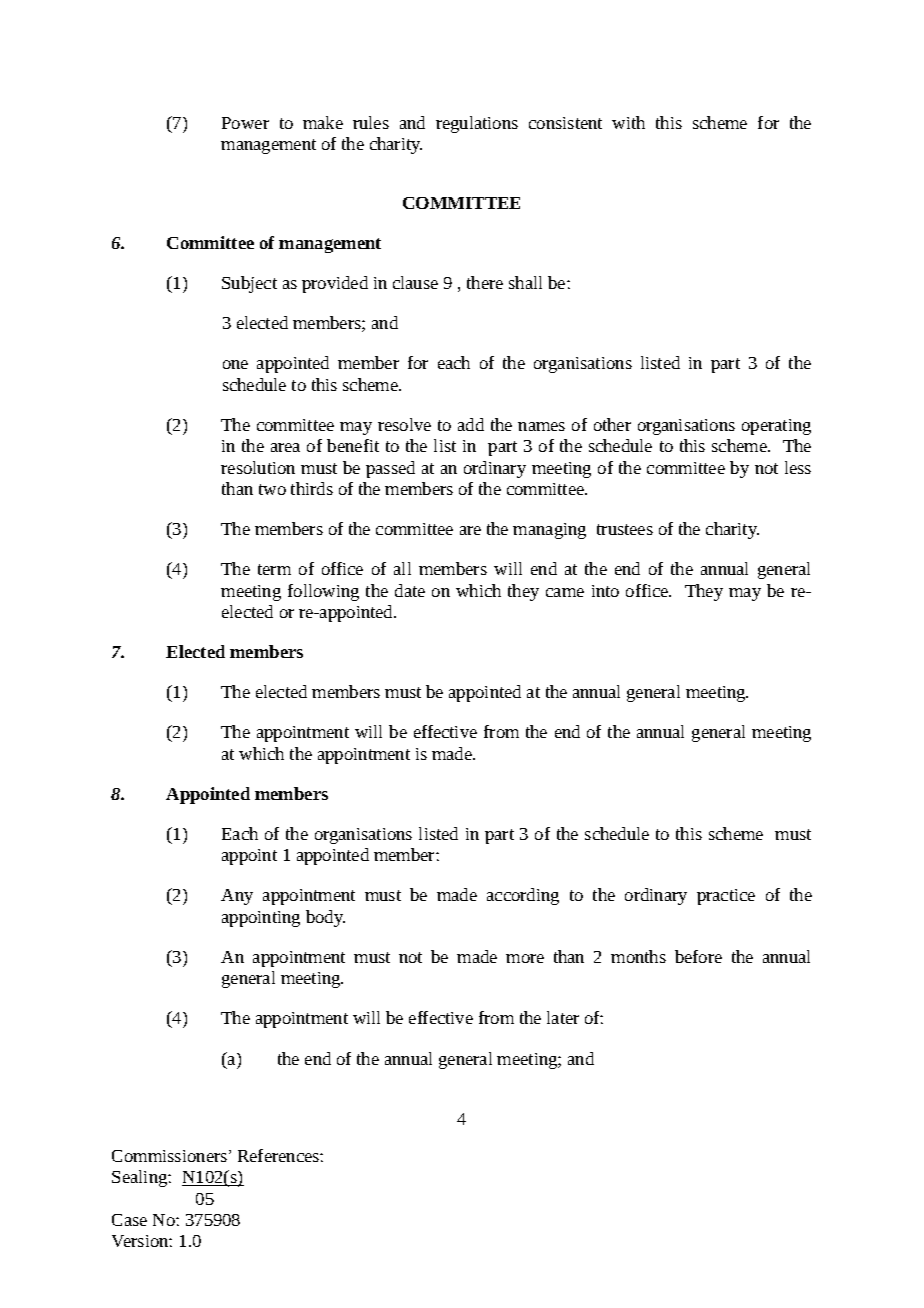 The width and height of the screenshot is (924, 1308). What do you see at coordinates (726, 897) in the screenshot?
I see `practice` at bounding box center [726, 897].
